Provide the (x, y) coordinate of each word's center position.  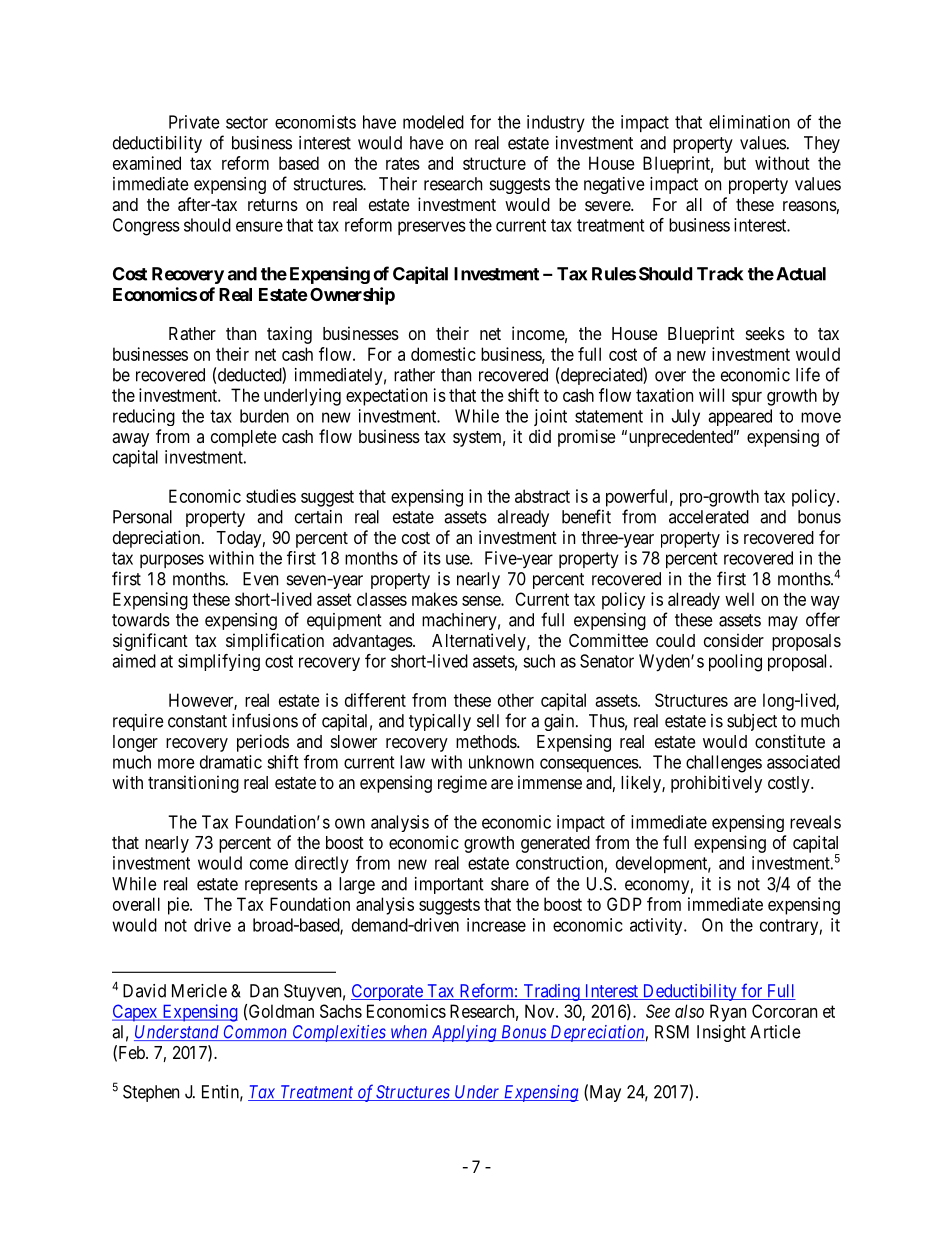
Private (194, 122)
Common (256, 1033)
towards (141, 620)
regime (462, 784)
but (735, 163)
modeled (433, 122)
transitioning (193, 784)
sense (482, 601)
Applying (464, 1033)
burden (264, 416)
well (739, 599)
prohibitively (716, 784)
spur (747, 399)
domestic (443, 354)
